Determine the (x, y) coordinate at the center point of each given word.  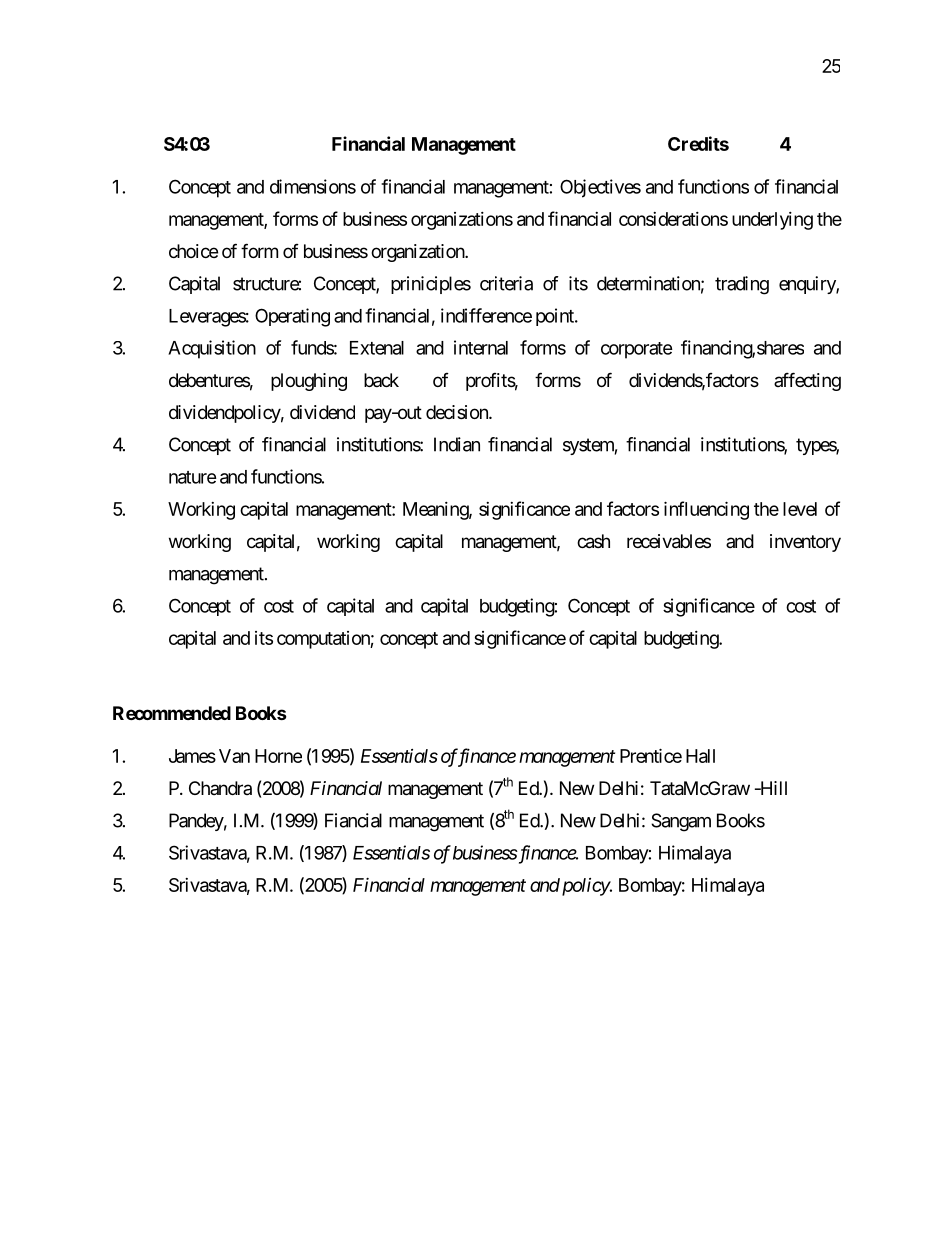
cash (593, 541)
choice (193, 251)
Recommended (172, 713)
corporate (637, 350)
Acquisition (212, 349)
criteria (506, 283)
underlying (772, 221)
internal (481, 347)
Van (234, 756)
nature (193, 477)
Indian (457, 444)
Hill (772, 788)
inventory (805, 543)
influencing (706, 510)
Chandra (220, 788)
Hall (700, 756)
